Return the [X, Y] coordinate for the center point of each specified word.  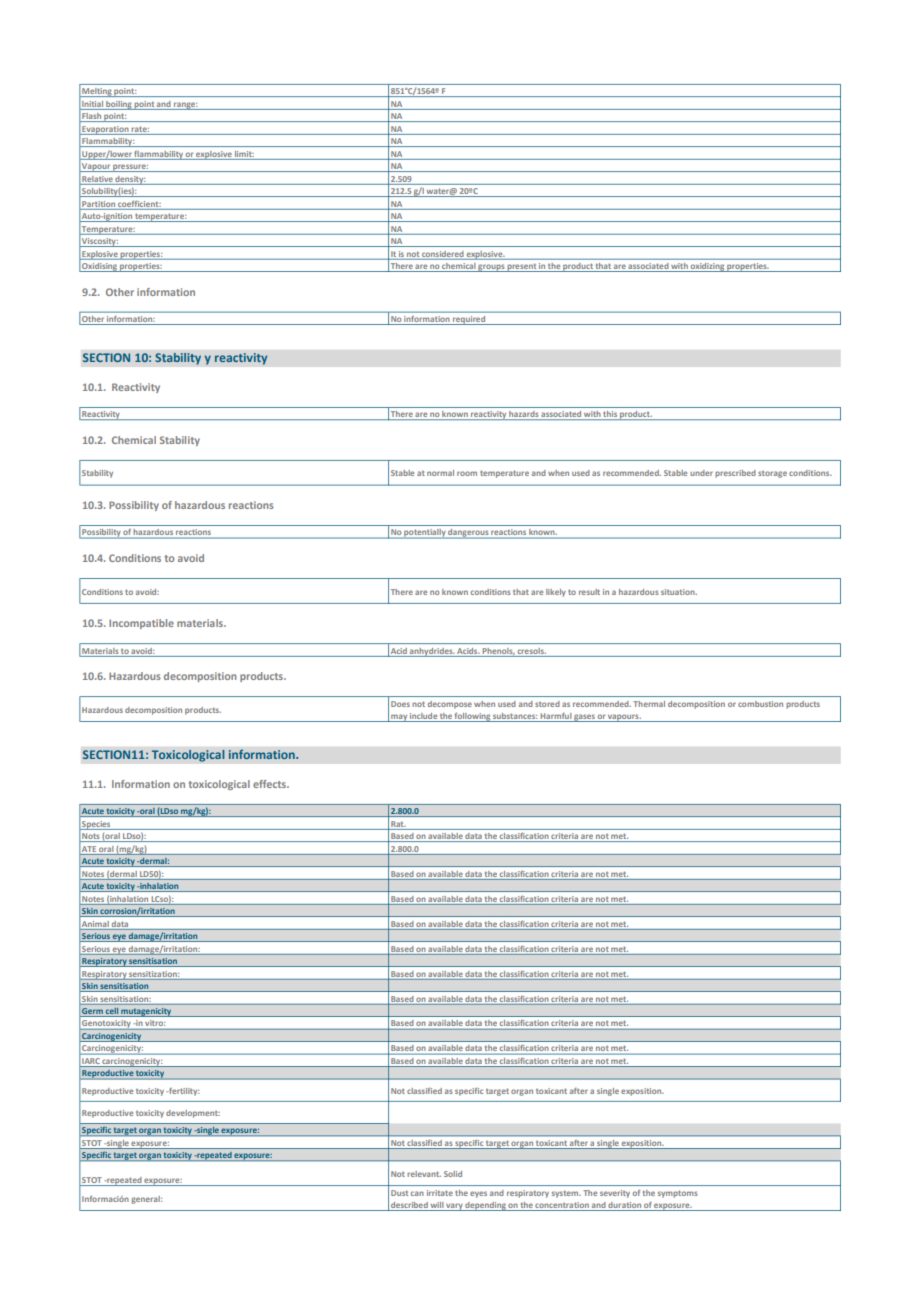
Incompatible [141, 624]
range [185, 106]
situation [679, 592]
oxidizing [707, 267]
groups [492, 268]
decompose [450, 705]
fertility [183, 1092]
